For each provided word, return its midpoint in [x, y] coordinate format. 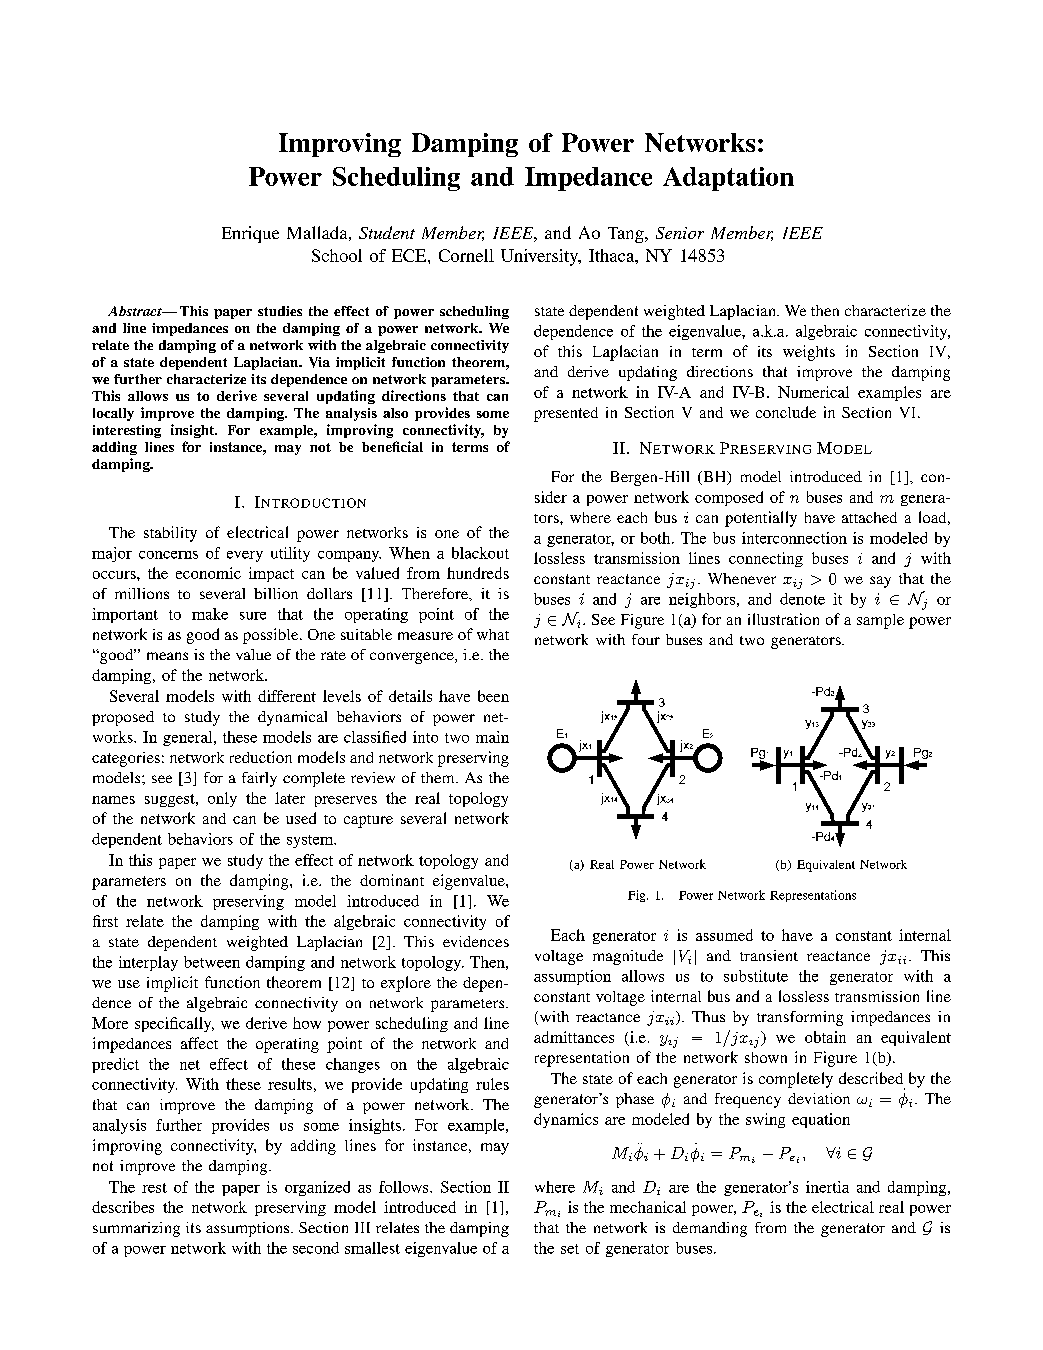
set [570, 1249]
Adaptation [728, 179]
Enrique [250, 234]
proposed [123, 718]
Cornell [466, 255]
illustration [783, 619]
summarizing [136, 1229]
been [493, 696]
